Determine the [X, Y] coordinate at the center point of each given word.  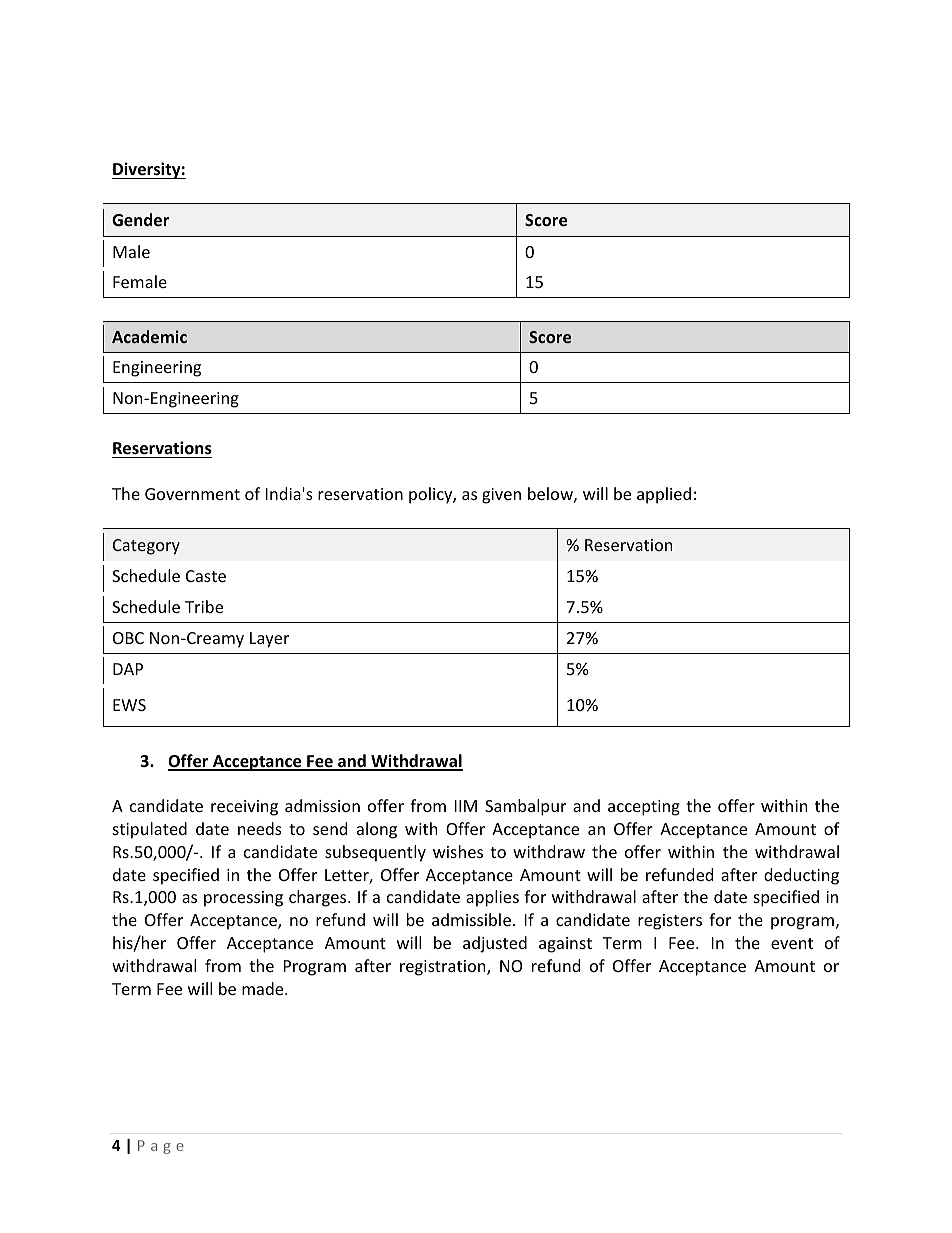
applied [664, 495]
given [501, 496]
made [264, 988]
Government [192, 494]
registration [444, 968]
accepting [644, 808]
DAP [128, 669]
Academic [149, 336]
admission [322, 805]
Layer [269, 640]
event [792, 943]
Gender [140, 219]
